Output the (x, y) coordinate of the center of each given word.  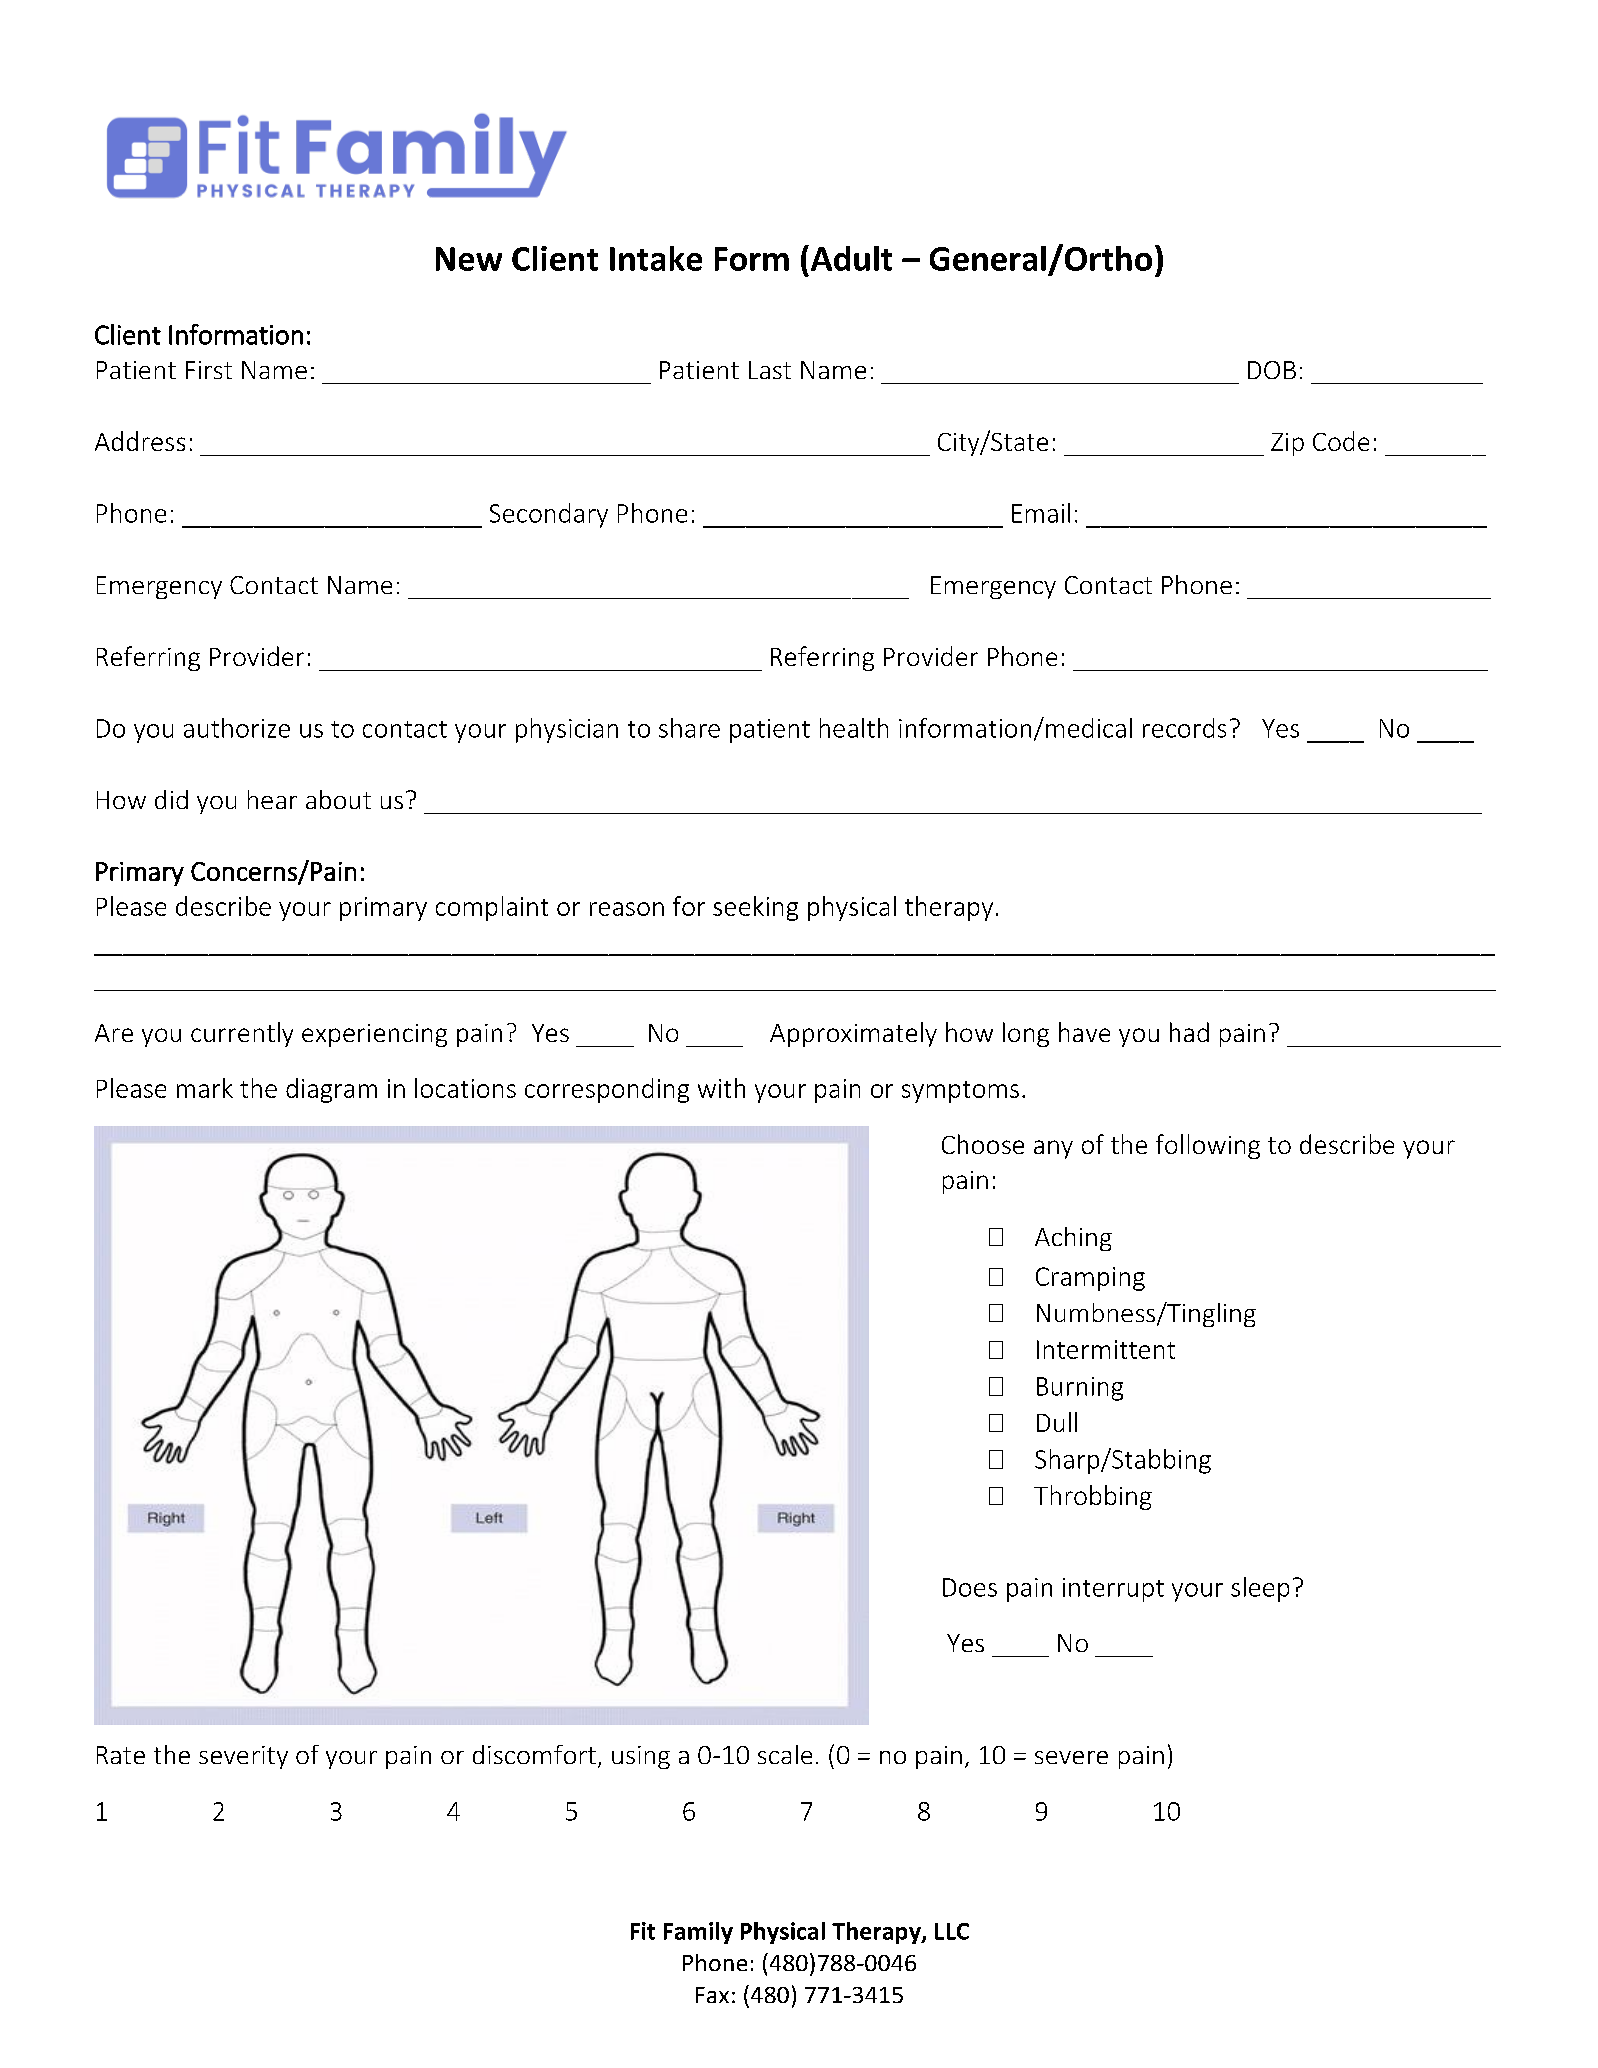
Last (770, 370)
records (1184, 728)
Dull (1057, 1422)
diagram (331, 1090)
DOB (1272, 370)
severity (243, 1757)
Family (698, 1933)
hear (272, 799)
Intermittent (1106, 1349)
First (209, 370)
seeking (755, 908)
